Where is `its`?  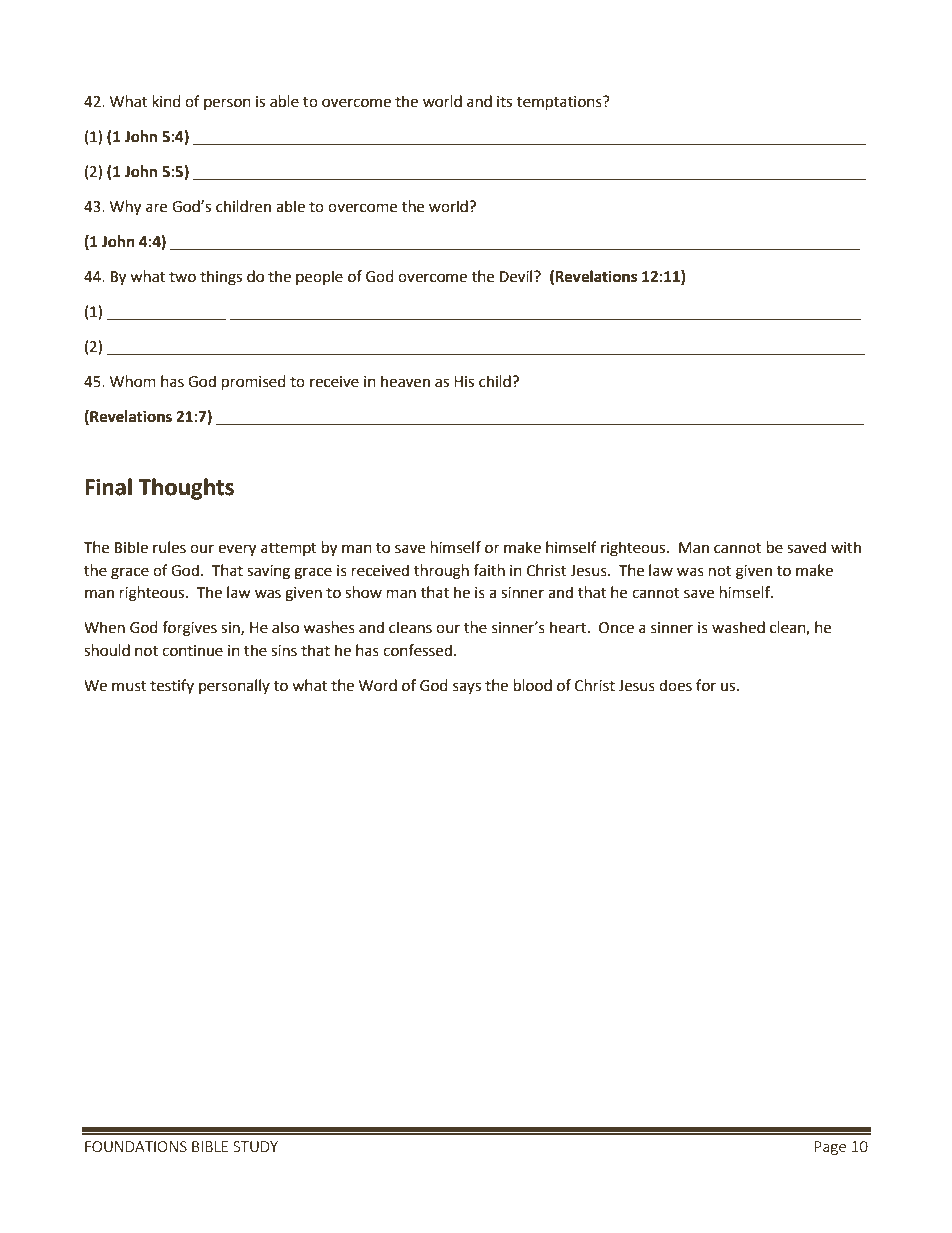
its is located at coordinates (504, 102).
